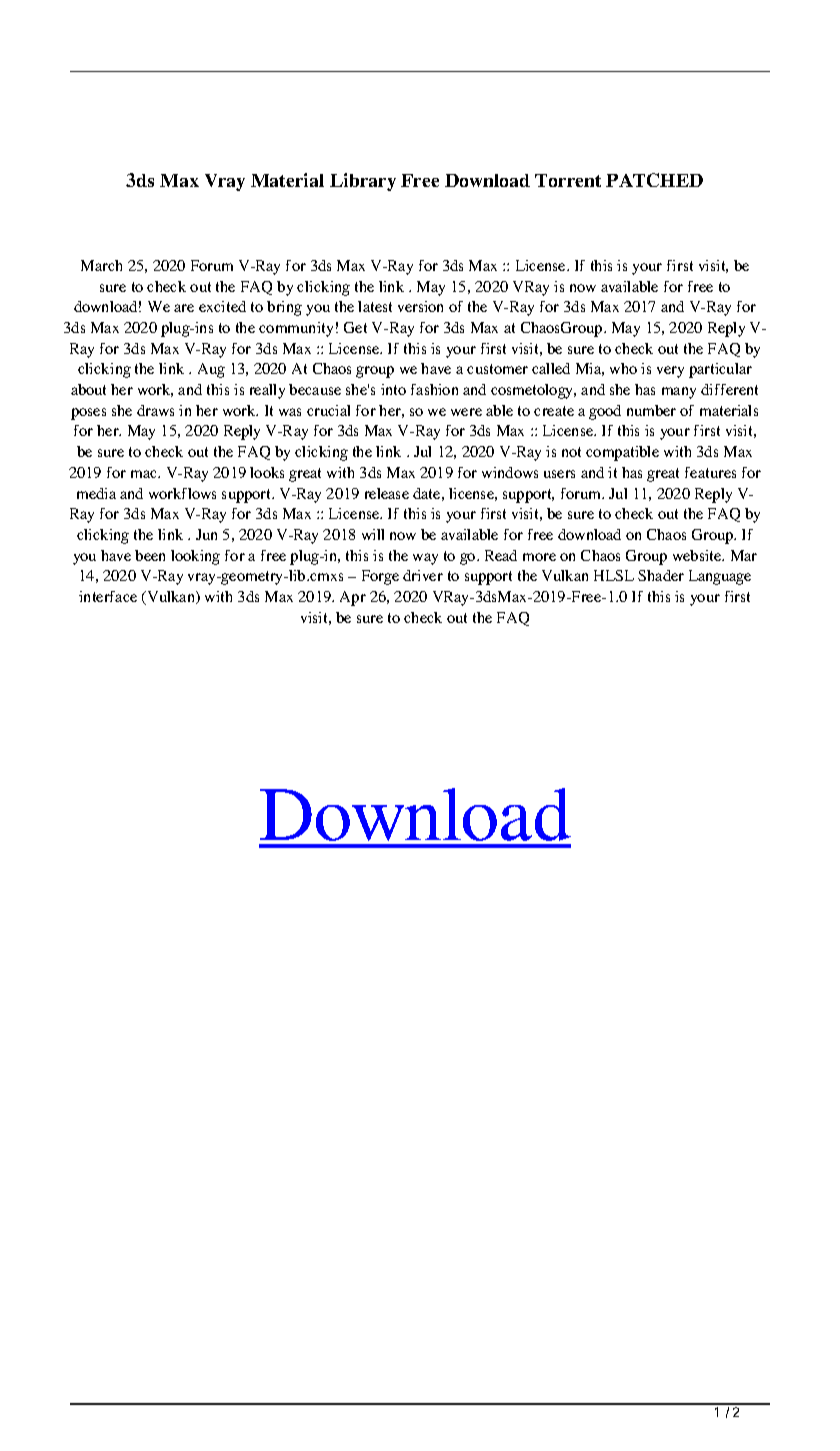 The height and width of the screenshot is (1451, 840). Describe the element at coordinates (108, 596) in the screenshot. I see `interface` at that location.
